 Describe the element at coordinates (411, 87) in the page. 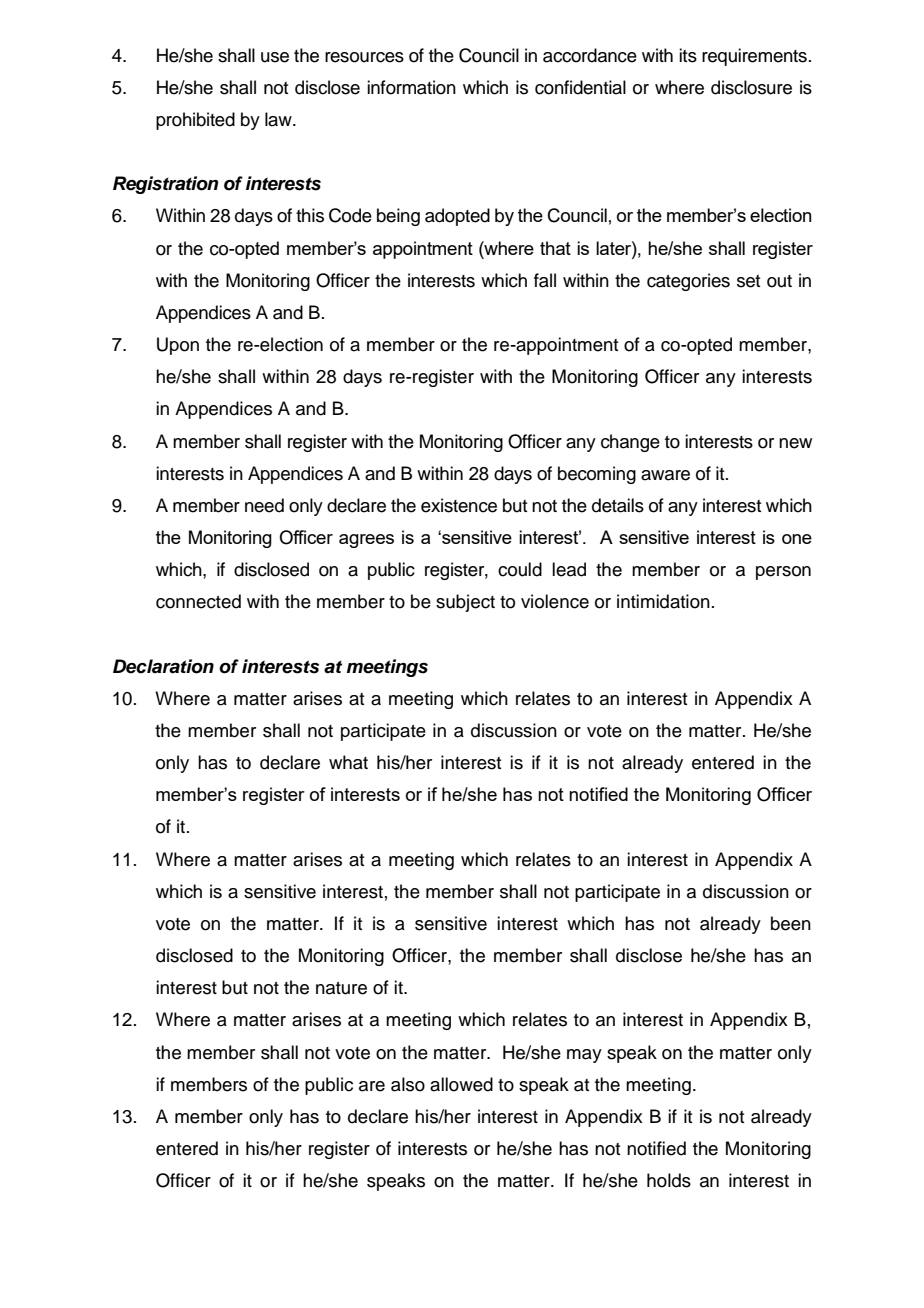

I see `information` at that location.
